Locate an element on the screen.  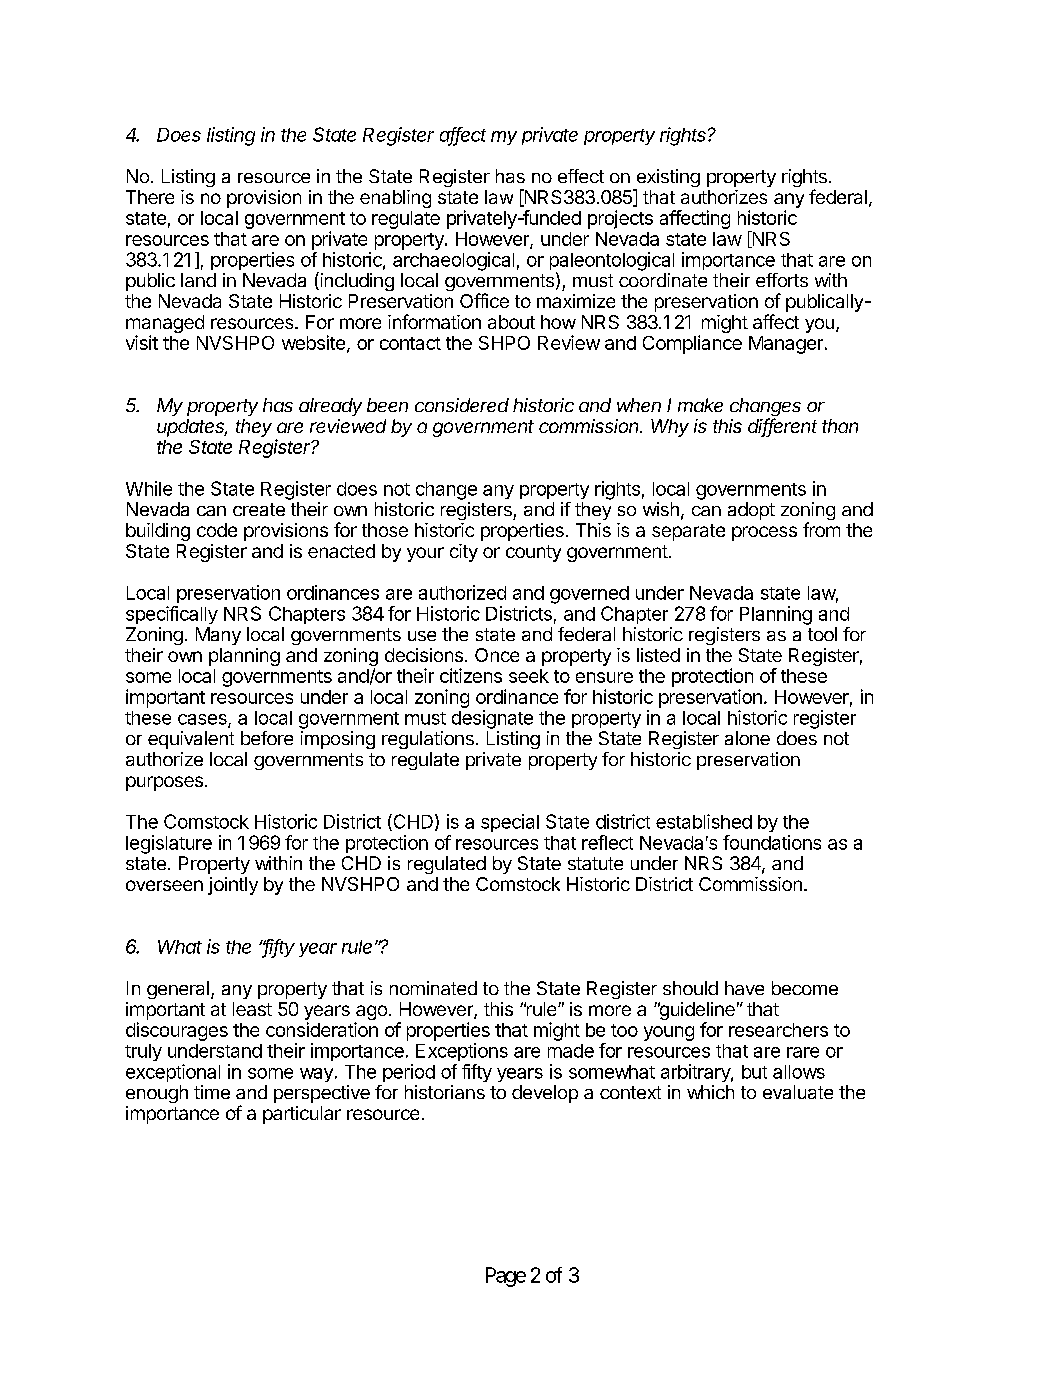
There is located at coordinates (150, 197).
